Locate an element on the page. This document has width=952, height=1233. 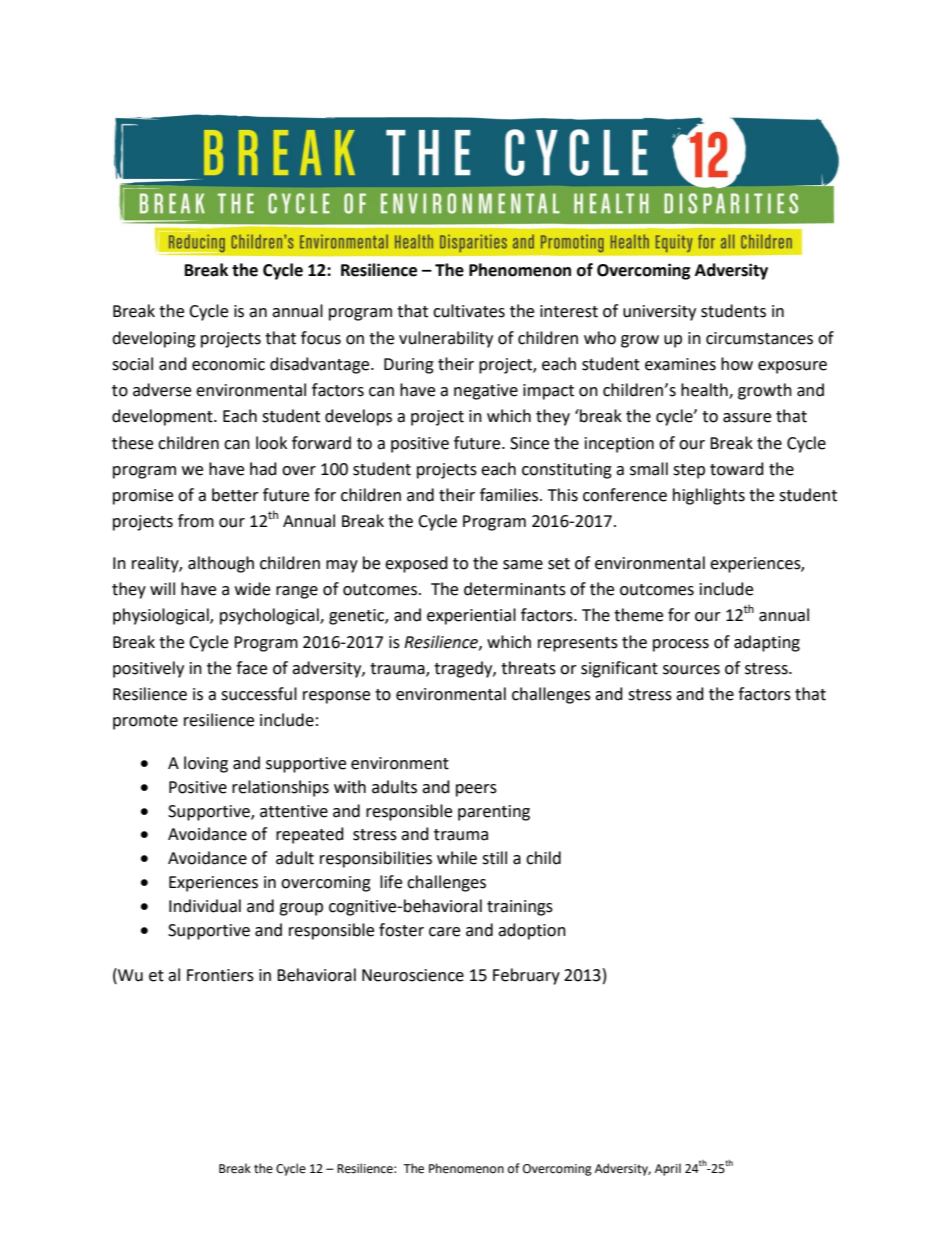
April is located at coordinates (668, 1169).
